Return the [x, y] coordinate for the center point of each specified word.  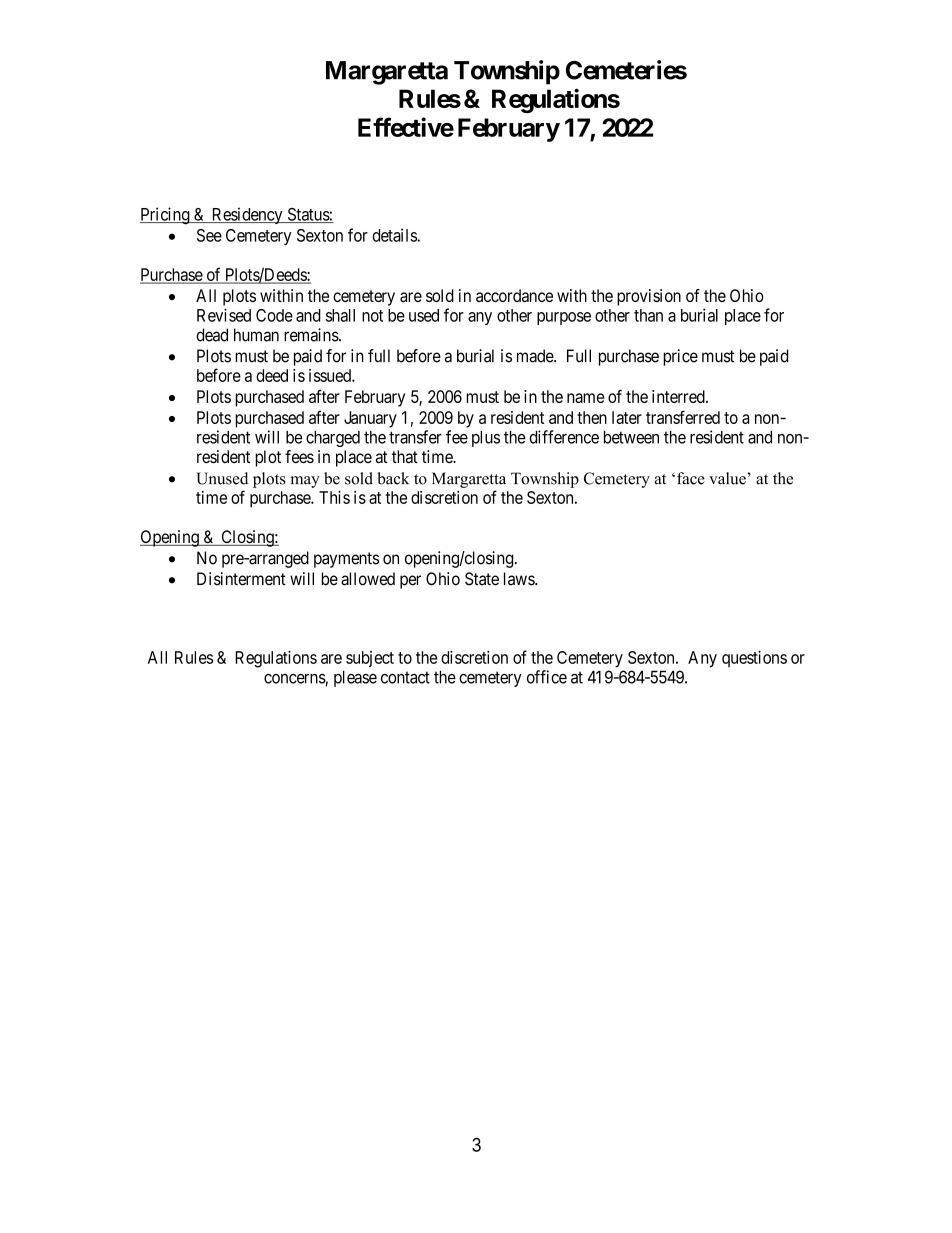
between [631, 437]
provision [649, 297]
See [209, 235]
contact [405, 677]
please [355, 678]
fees [299, 456]
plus [486, 439]
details [395, 235]
